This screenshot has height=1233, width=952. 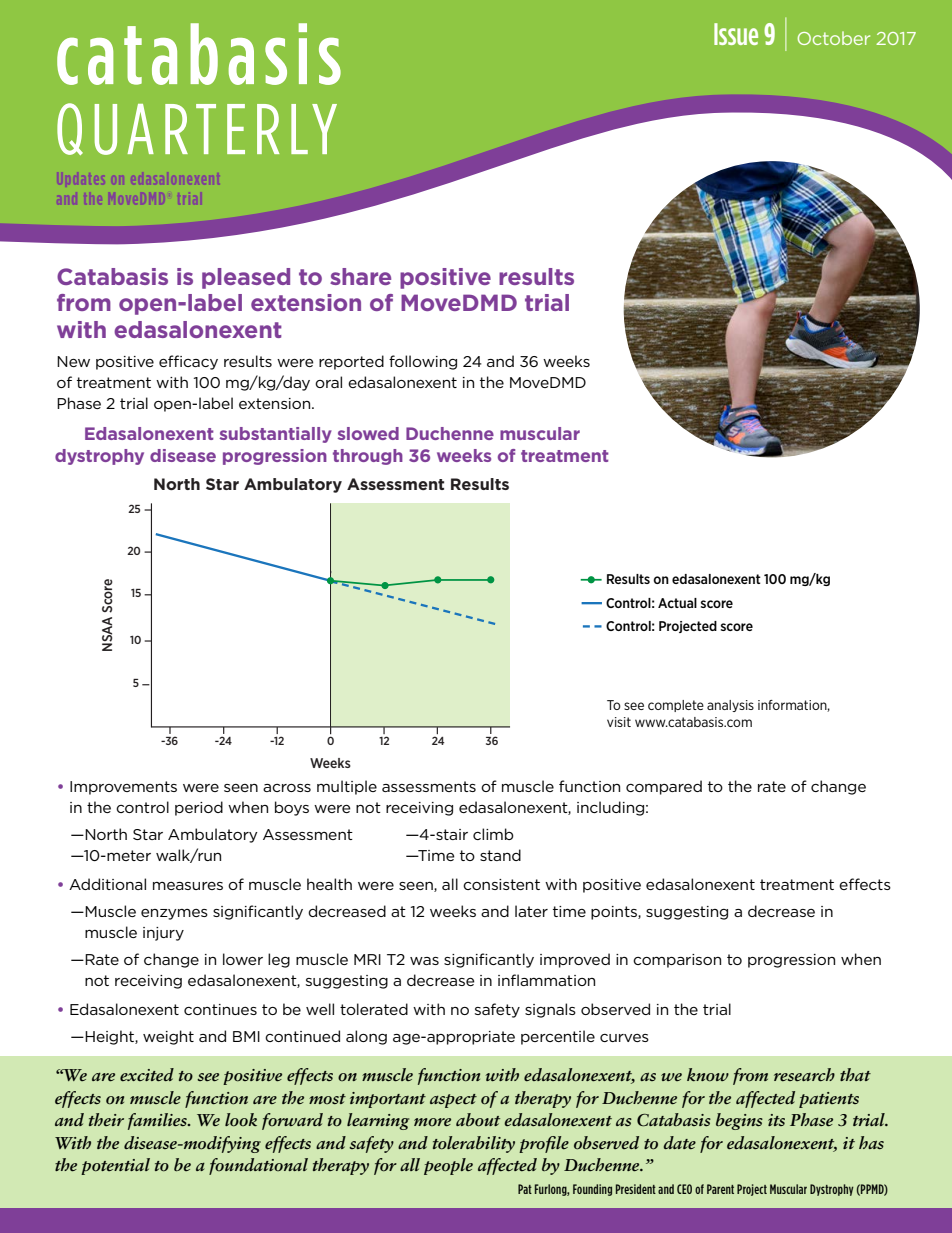 What do you see at coordinates (197, 129) in the screenshot?
I see `QUARTERLY` at bounding box center [197, 129].
